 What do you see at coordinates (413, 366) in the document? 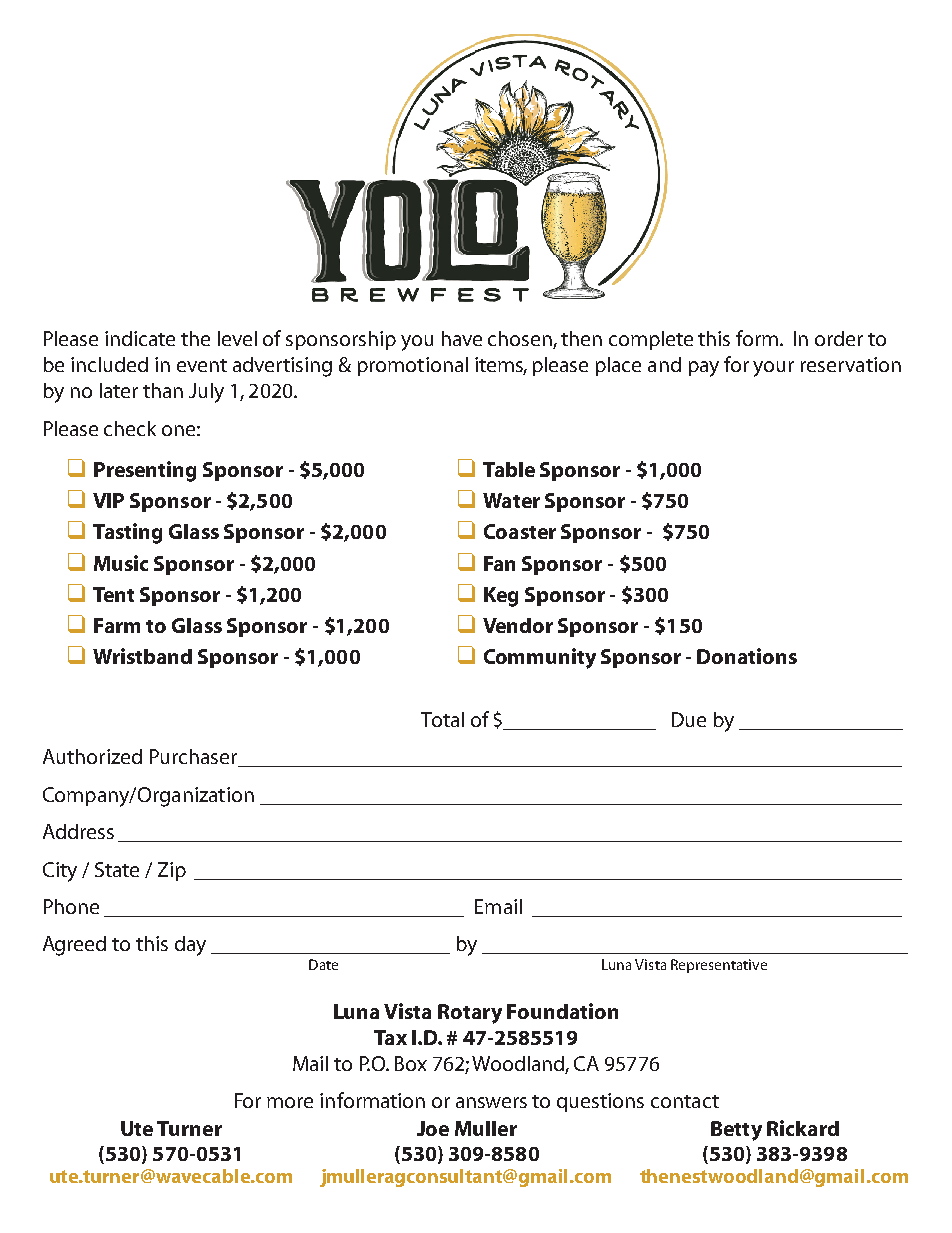
I see `promotional` at bounding box center [413, 366].
